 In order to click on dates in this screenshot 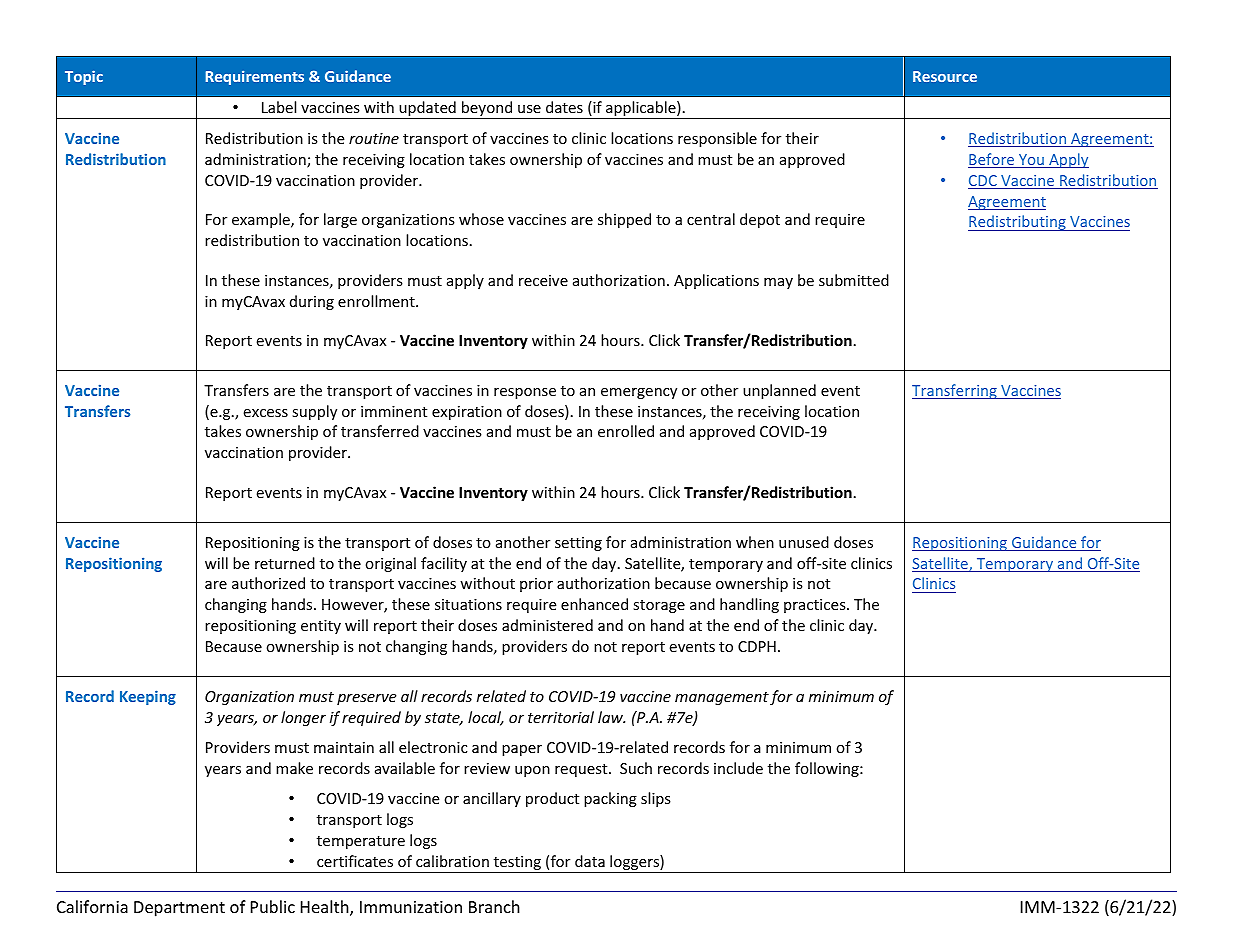, I will do `click(564, 107)`.
